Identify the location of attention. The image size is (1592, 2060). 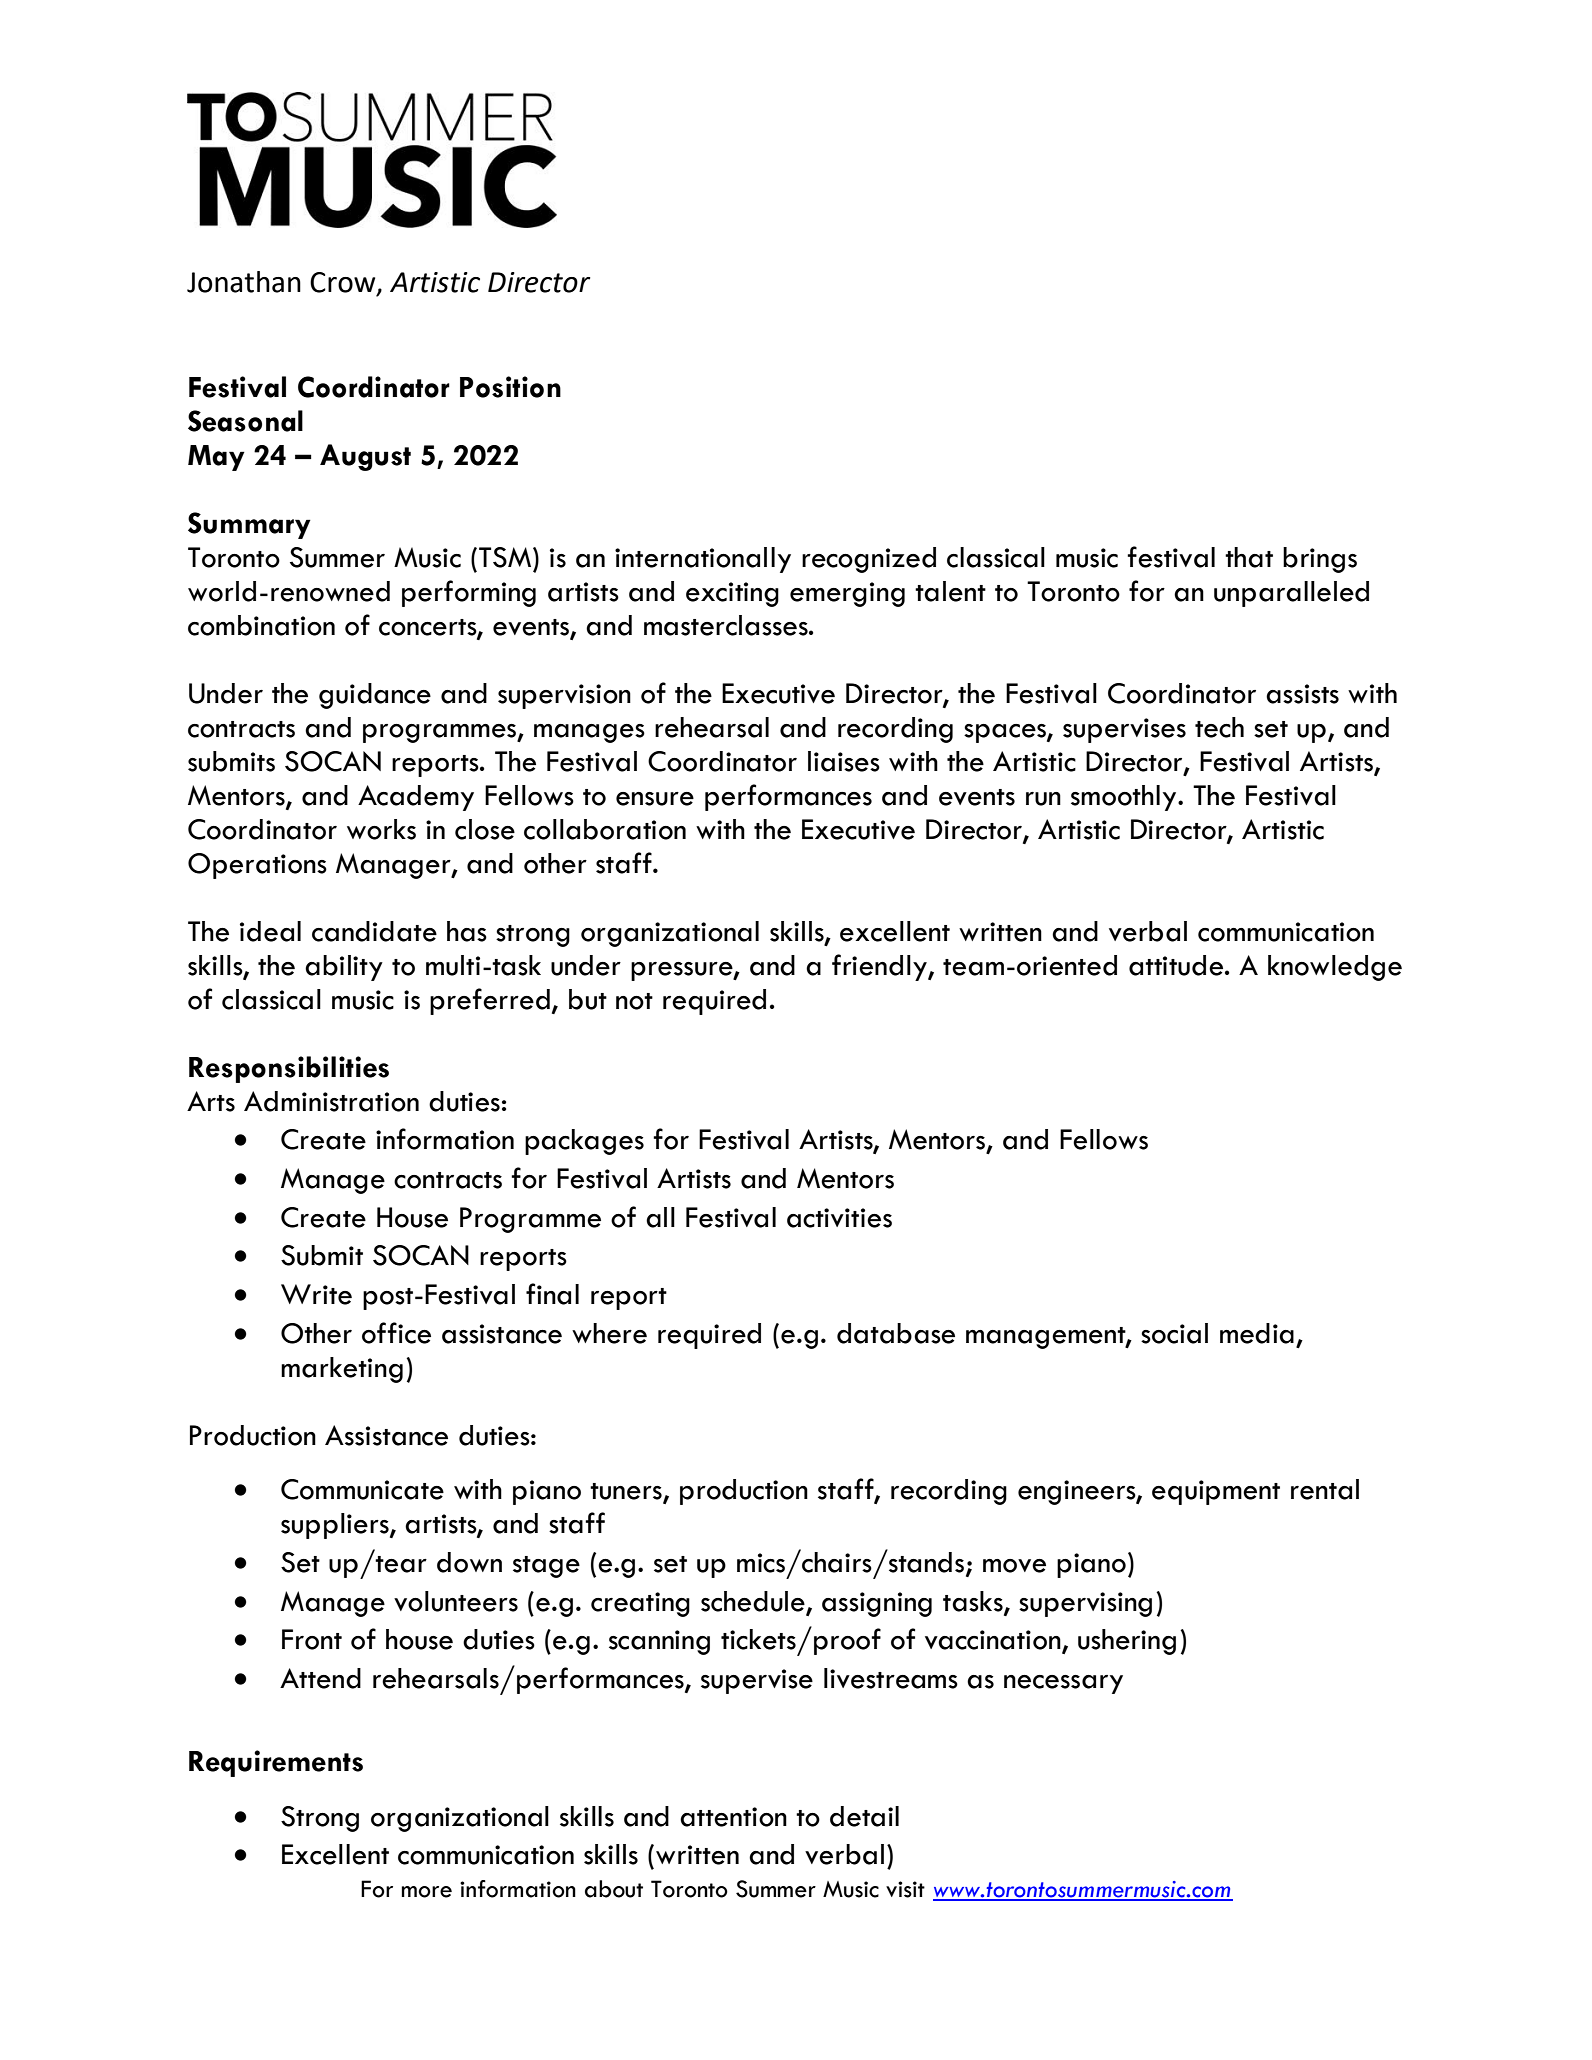
(733, 1817).
